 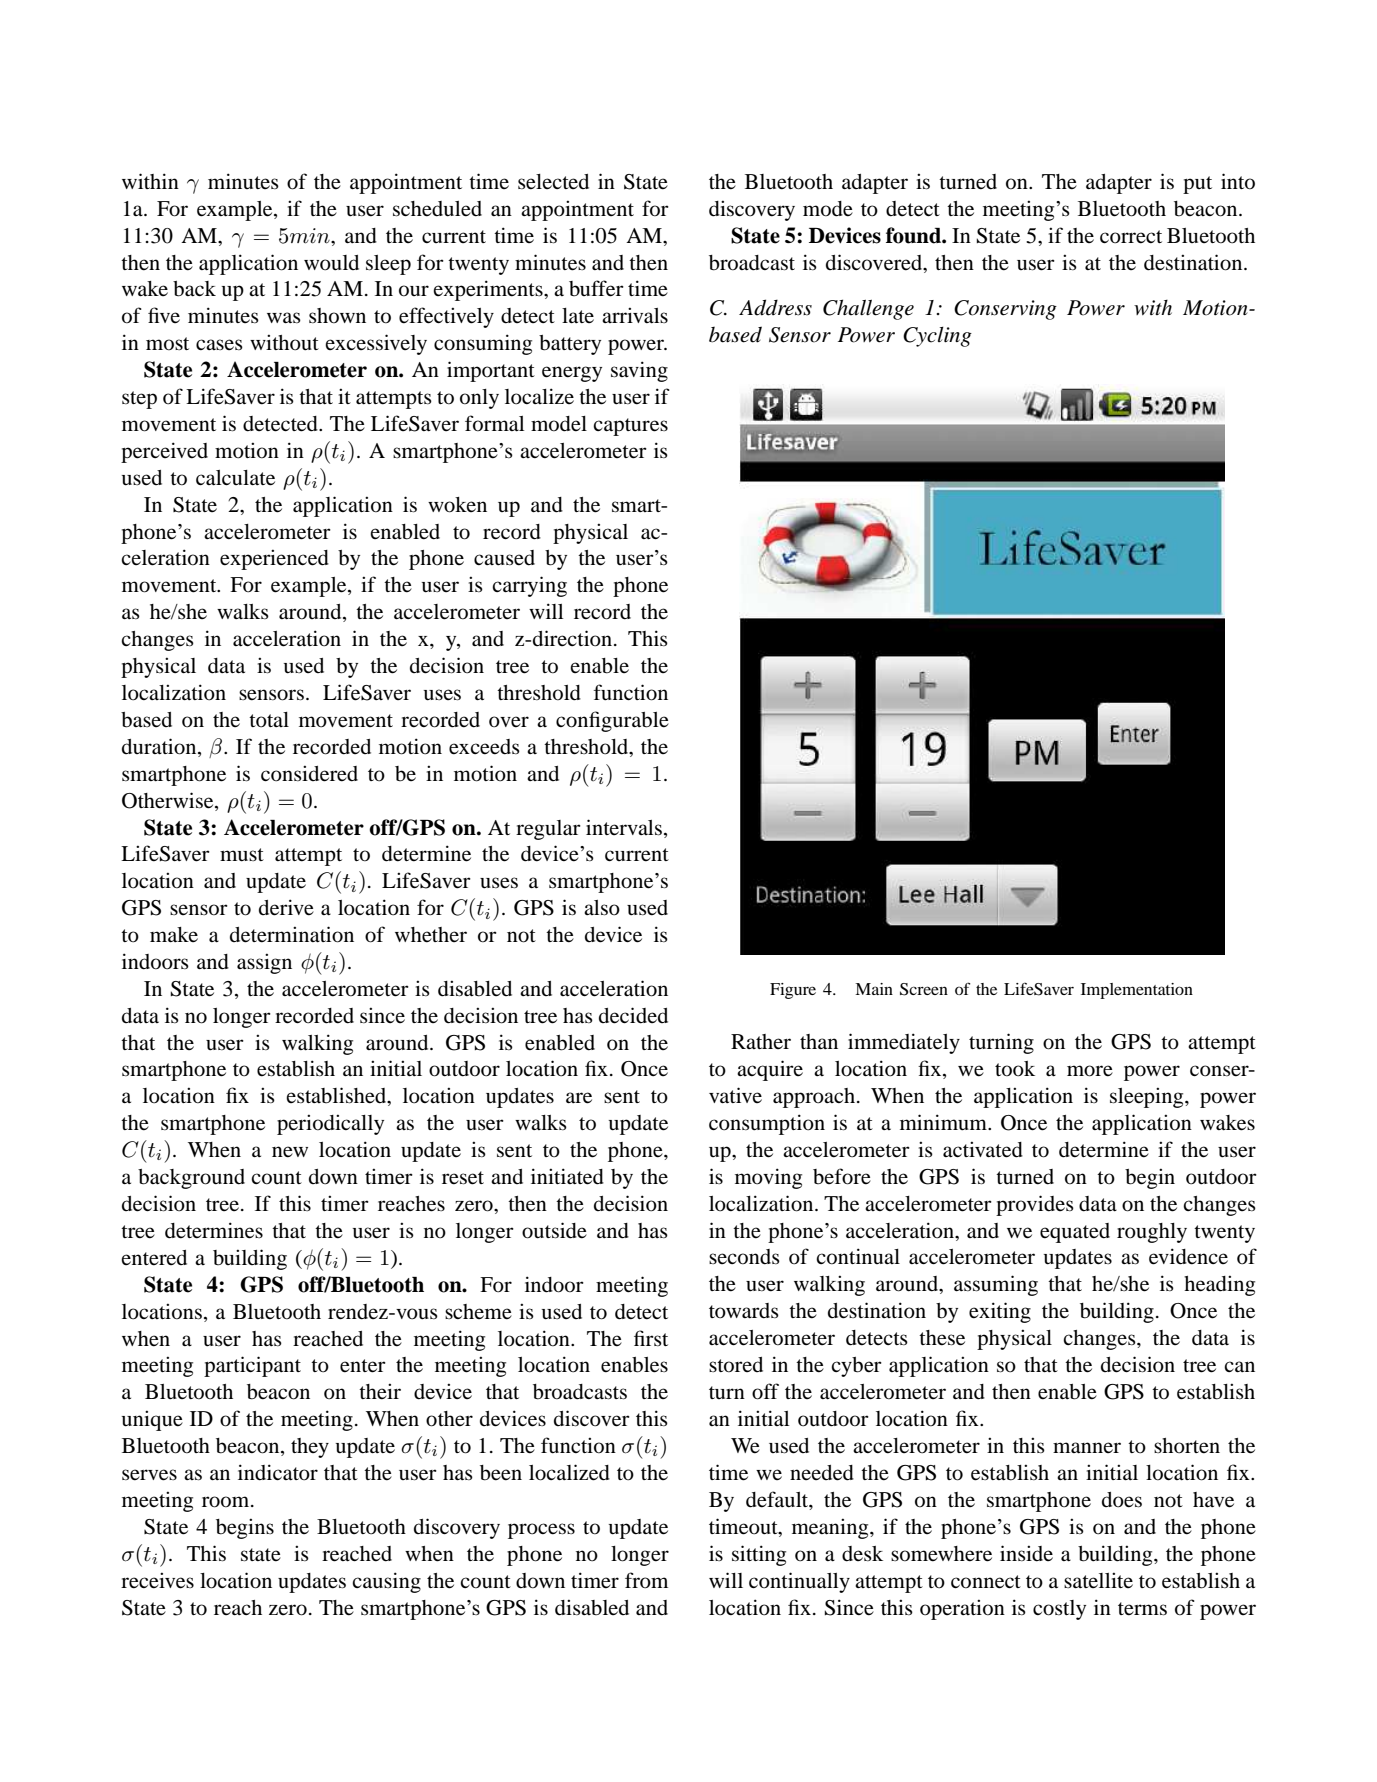 What do you see at coordinates (767, 1124) in the screenshot?
I see `consumption` at bounding box center [767, 1124].
